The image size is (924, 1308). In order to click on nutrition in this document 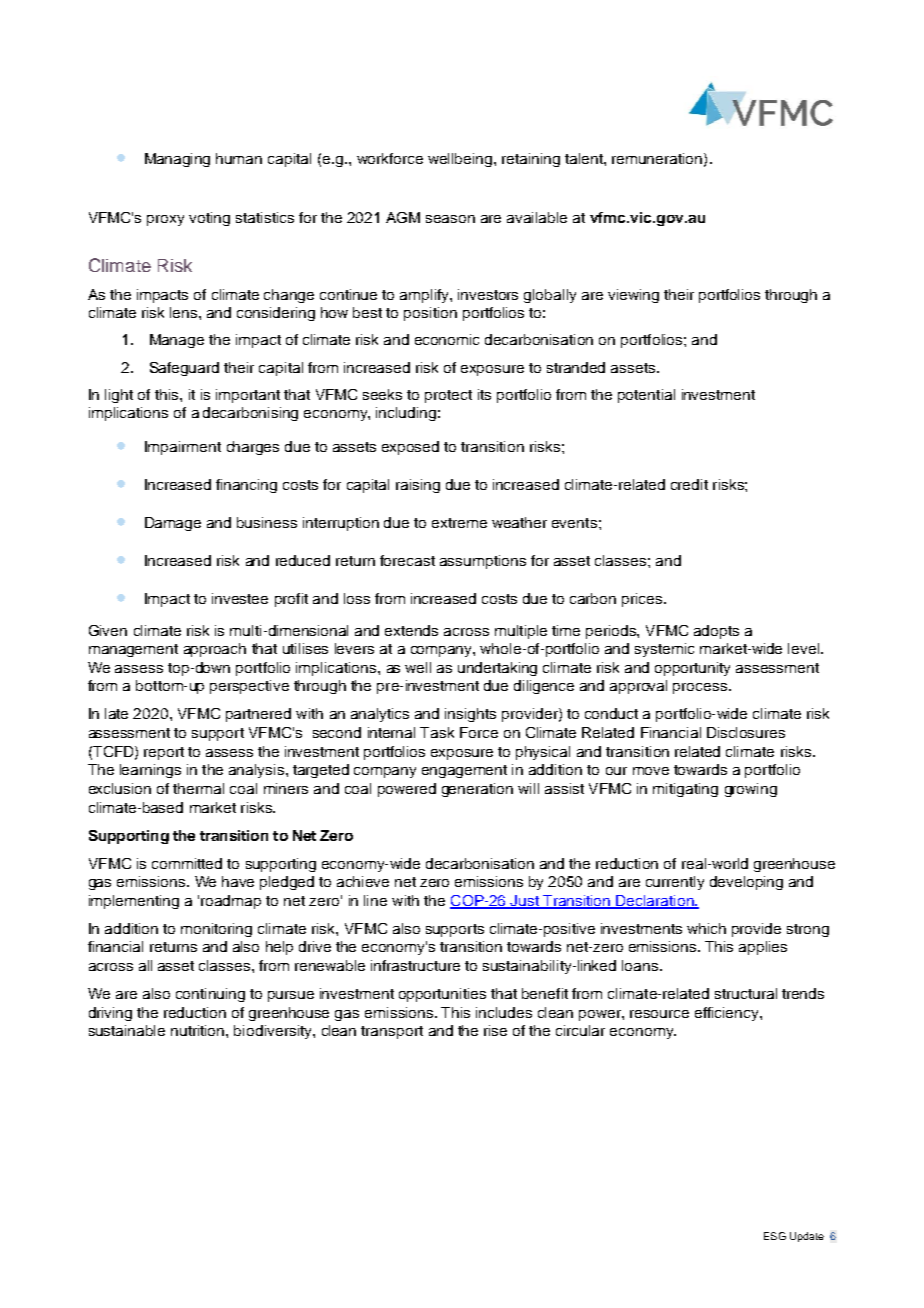, I will do `click(199, 1030)`.
